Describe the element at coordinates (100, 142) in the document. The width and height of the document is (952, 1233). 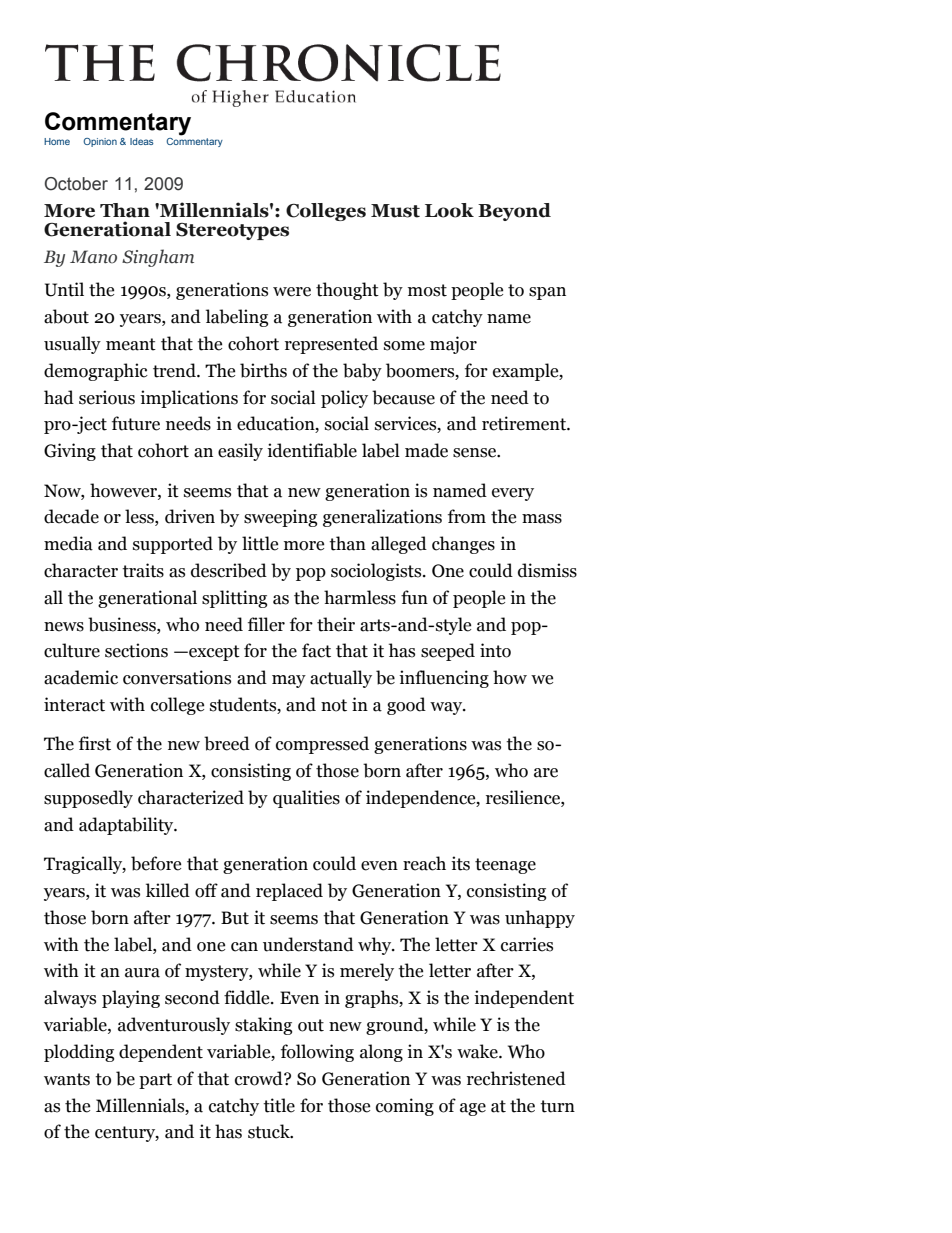
I see `Opinion` at that location.
